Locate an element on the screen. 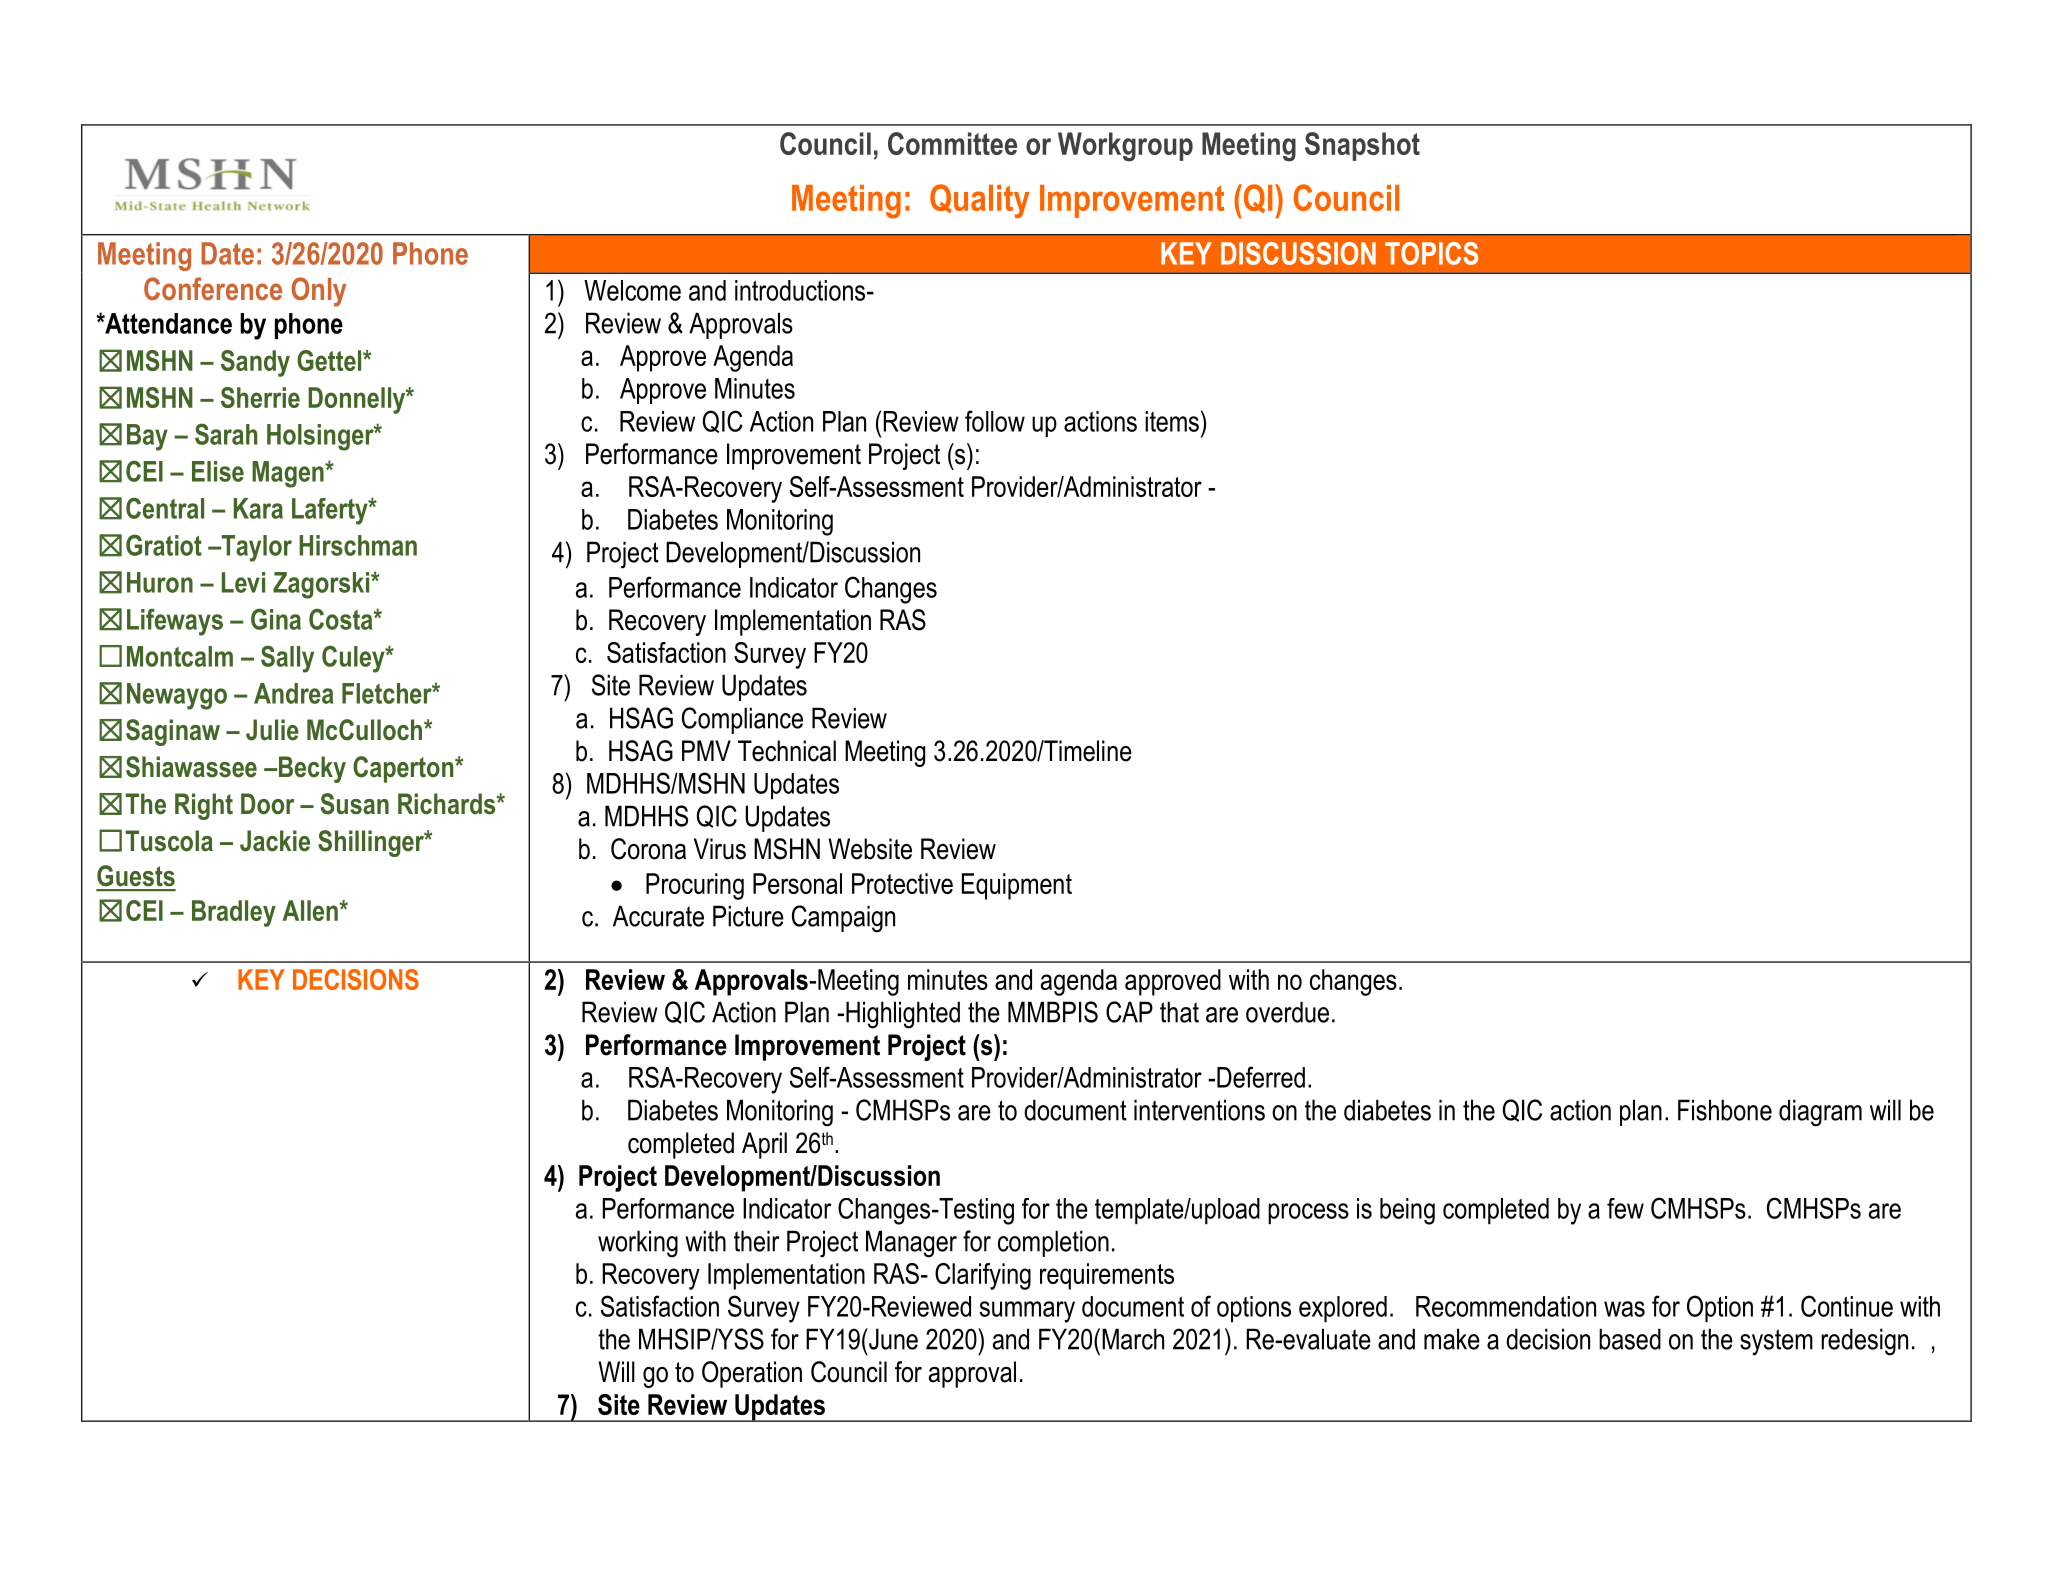 Image resolution: width=2051 pixels, height=1585 pixels. Quality is located at coordinates (980, 201).
